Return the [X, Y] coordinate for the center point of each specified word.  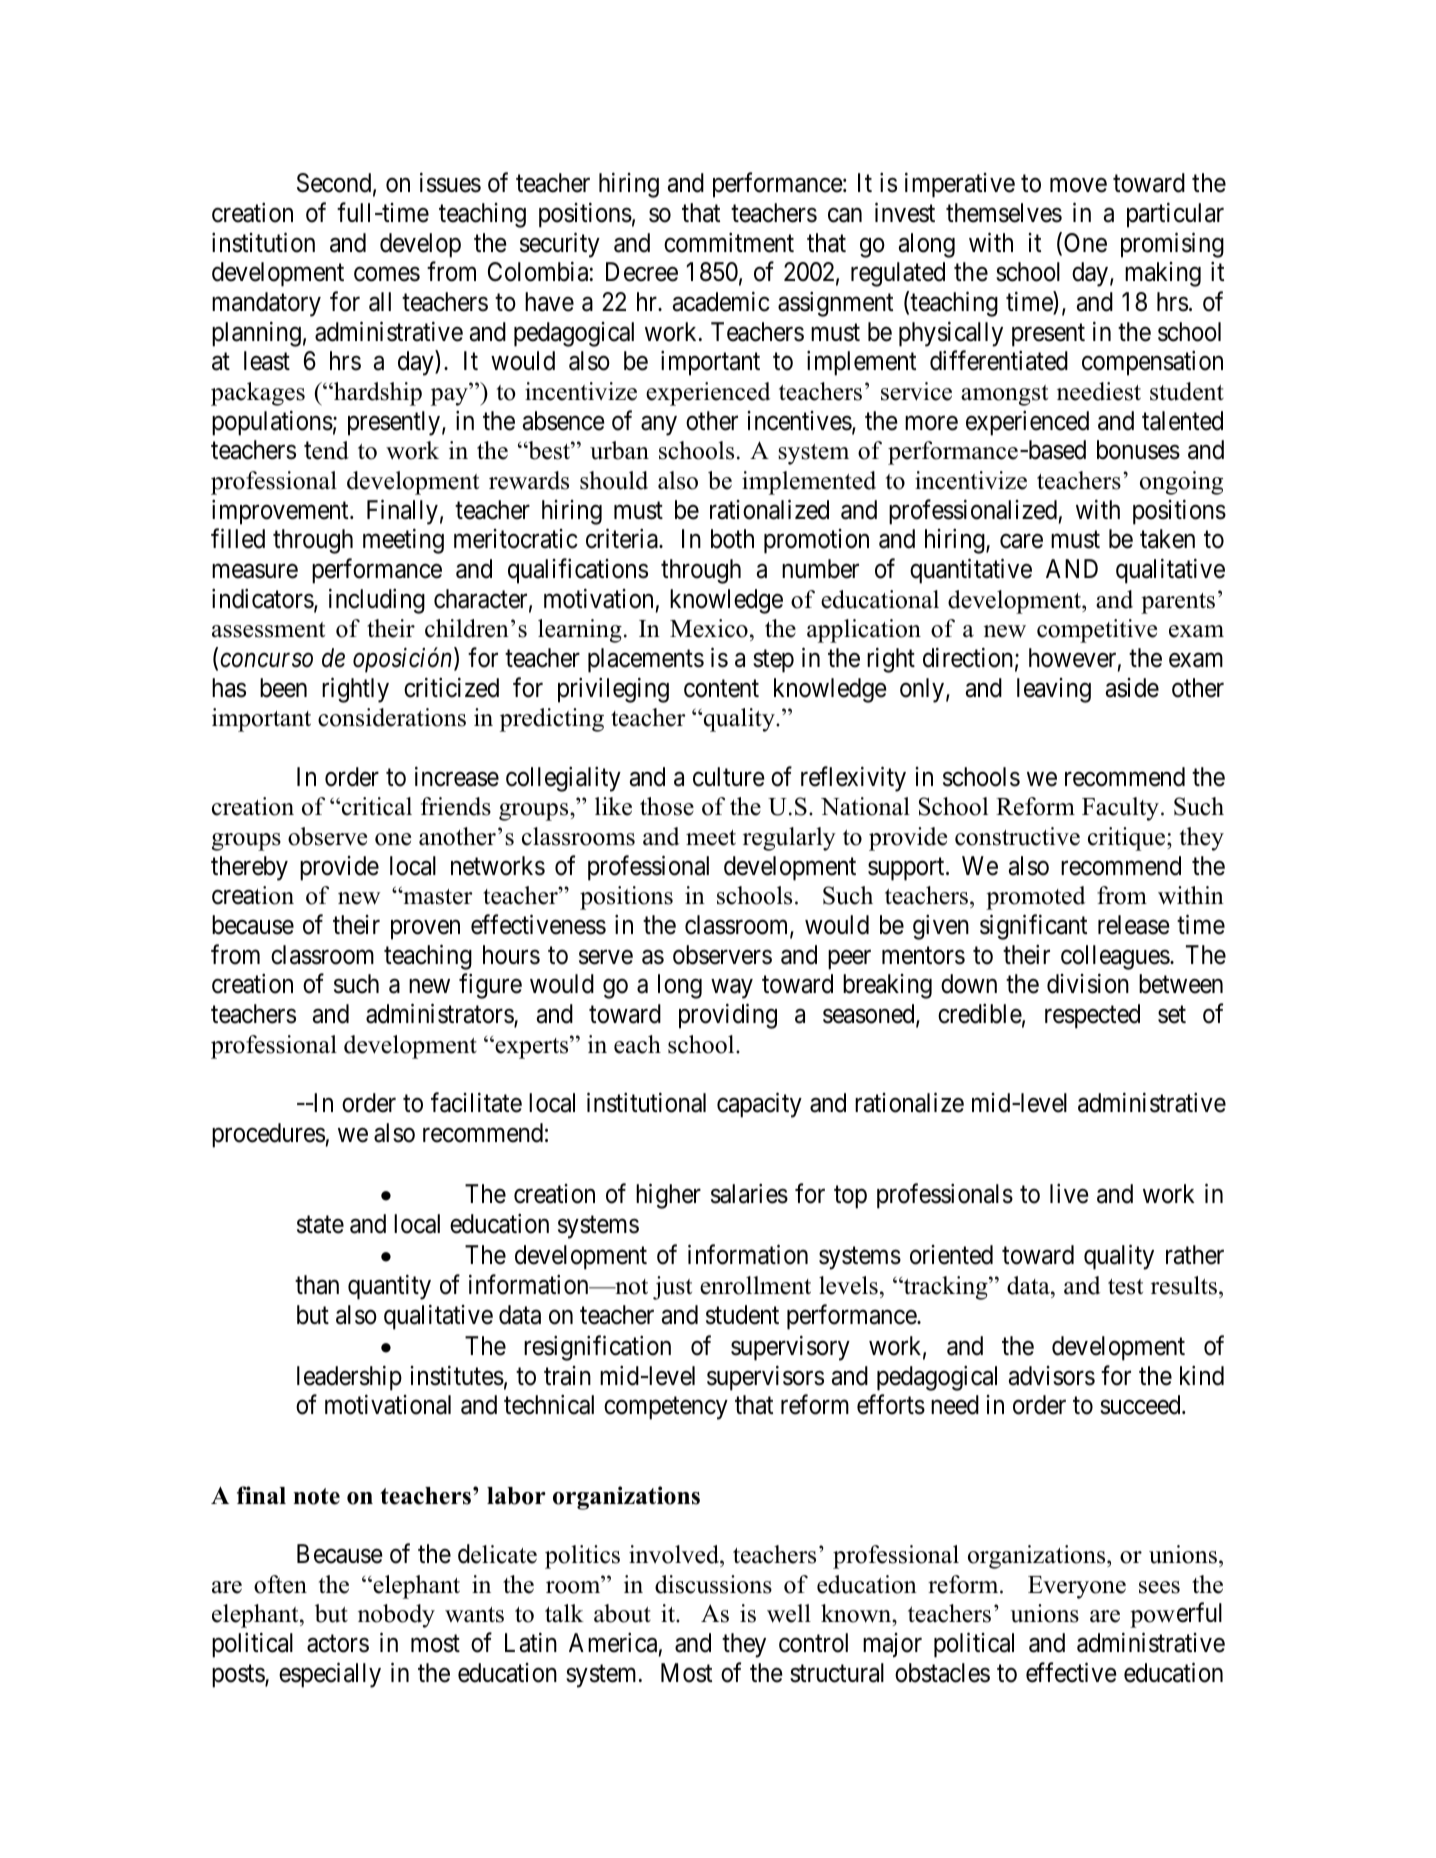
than [317, 1285]
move [1078, 185]
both [732, 539]
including [377, 601]
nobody [396, 1616]
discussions [713, 1584]
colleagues [1115, 957]
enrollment [755, 1285]
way [732, 989]
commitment [729, 242]
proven [425, 930]
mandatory [266, 304]
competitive [1097, 631]
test [1125, 1287]
